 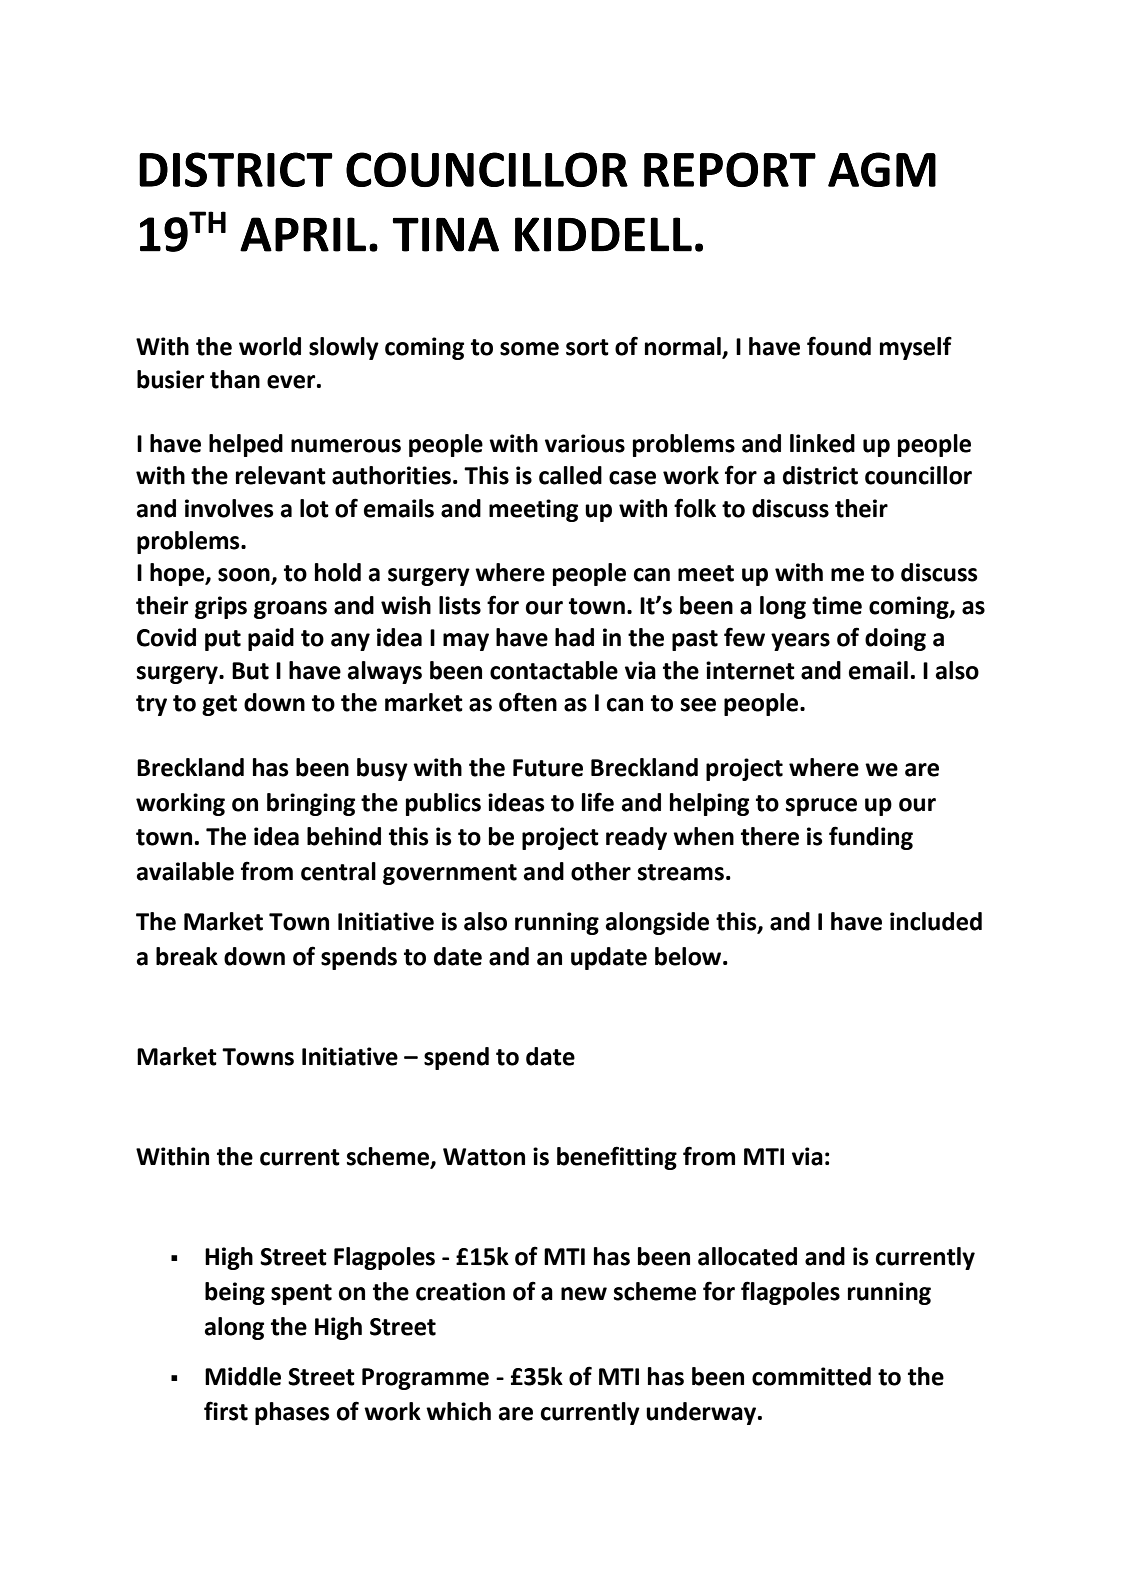 I want to click on Middle, so click(x=243, y=1376).
